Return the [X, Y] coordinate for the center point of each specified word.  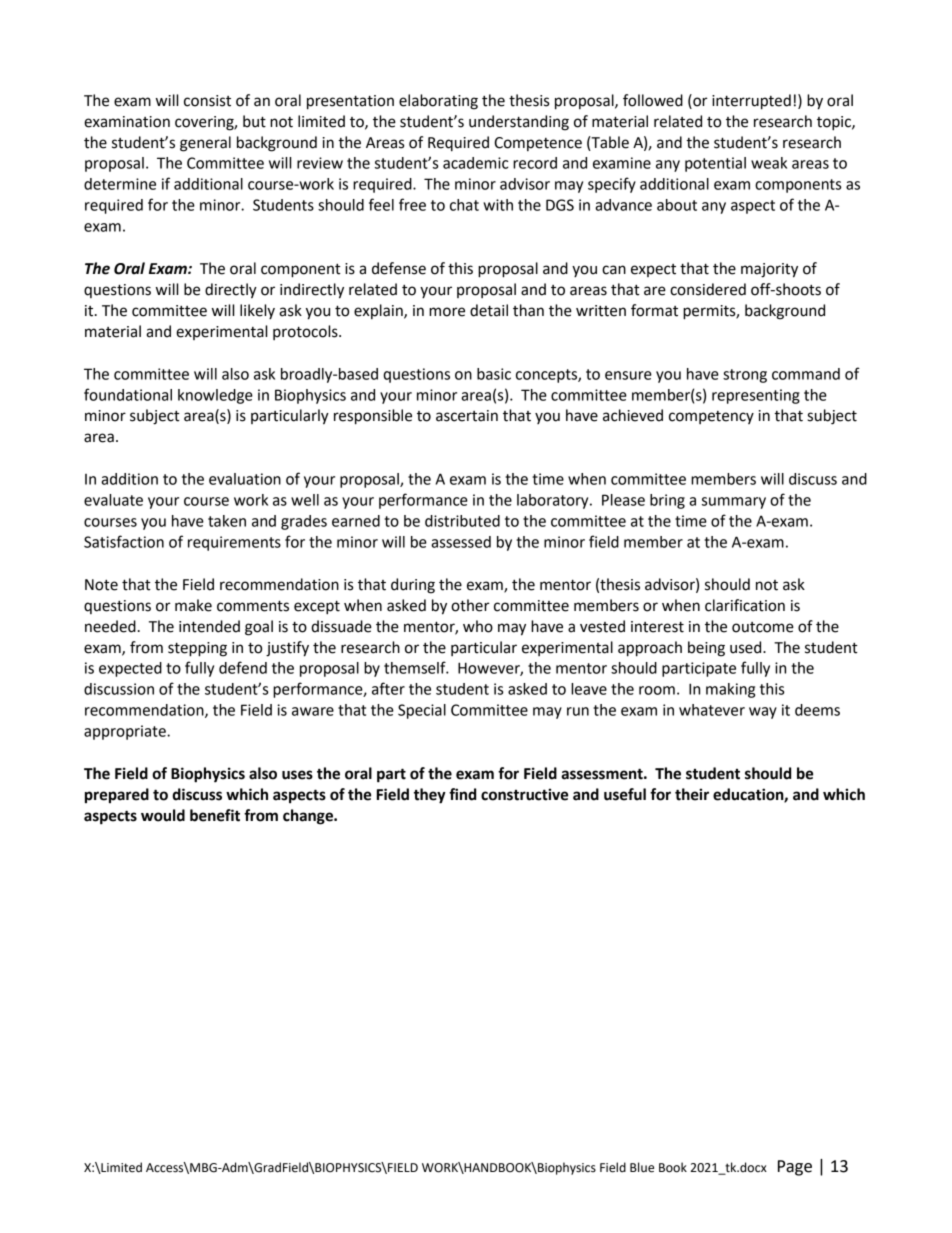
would [163, 815]
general [205, 144]
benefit [215, 815]
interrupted [751, 102]
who [478, 626]
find [462, 794]
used [747, 647]
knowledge [215, 396]
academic [475, 163]
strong [745, 376]
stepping [197, 649]
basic [494, 374]
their [692, 794]
